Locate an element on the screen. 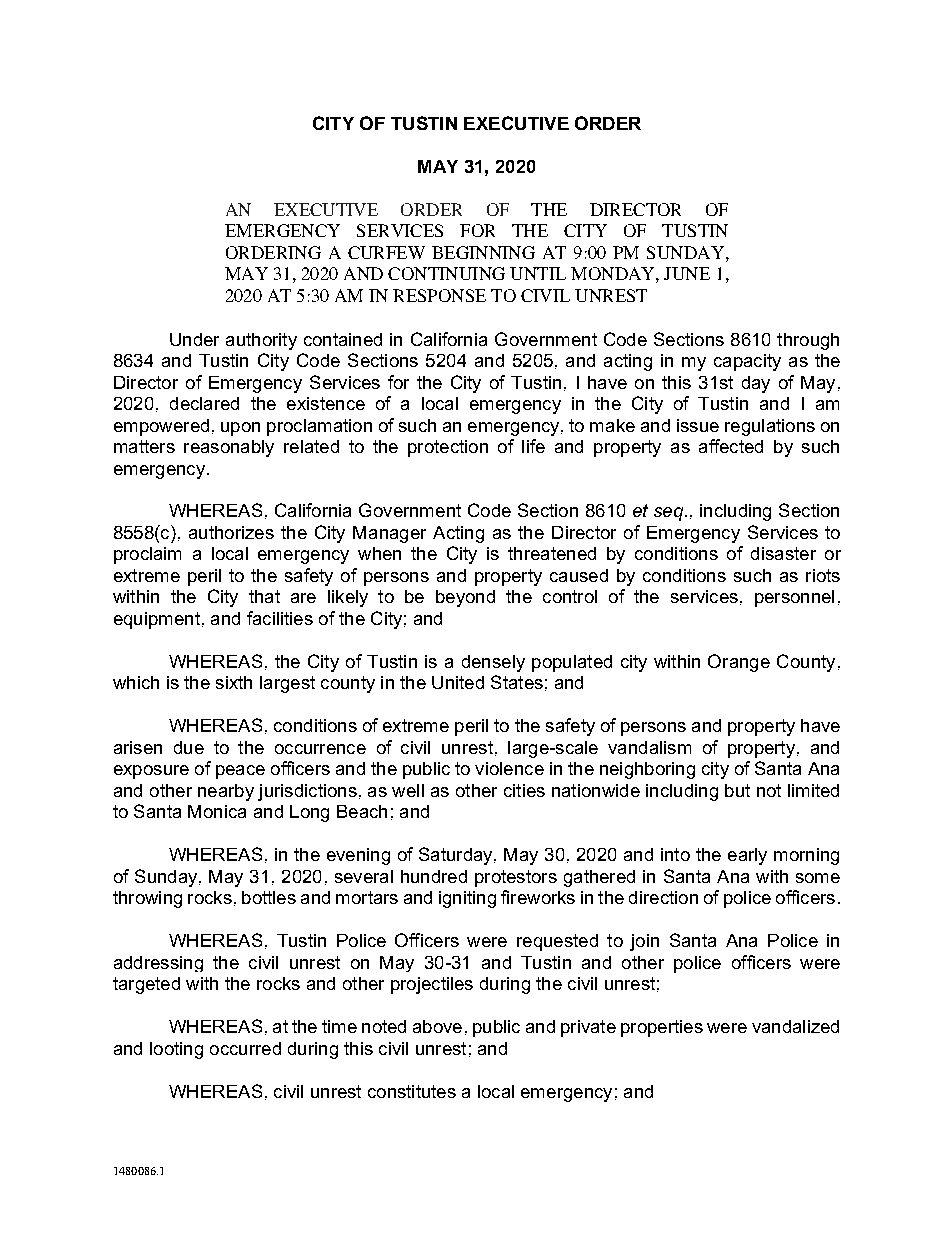 The height and width of the screenshot is (1233, 952). Under is located at coordinates (194, 339).
